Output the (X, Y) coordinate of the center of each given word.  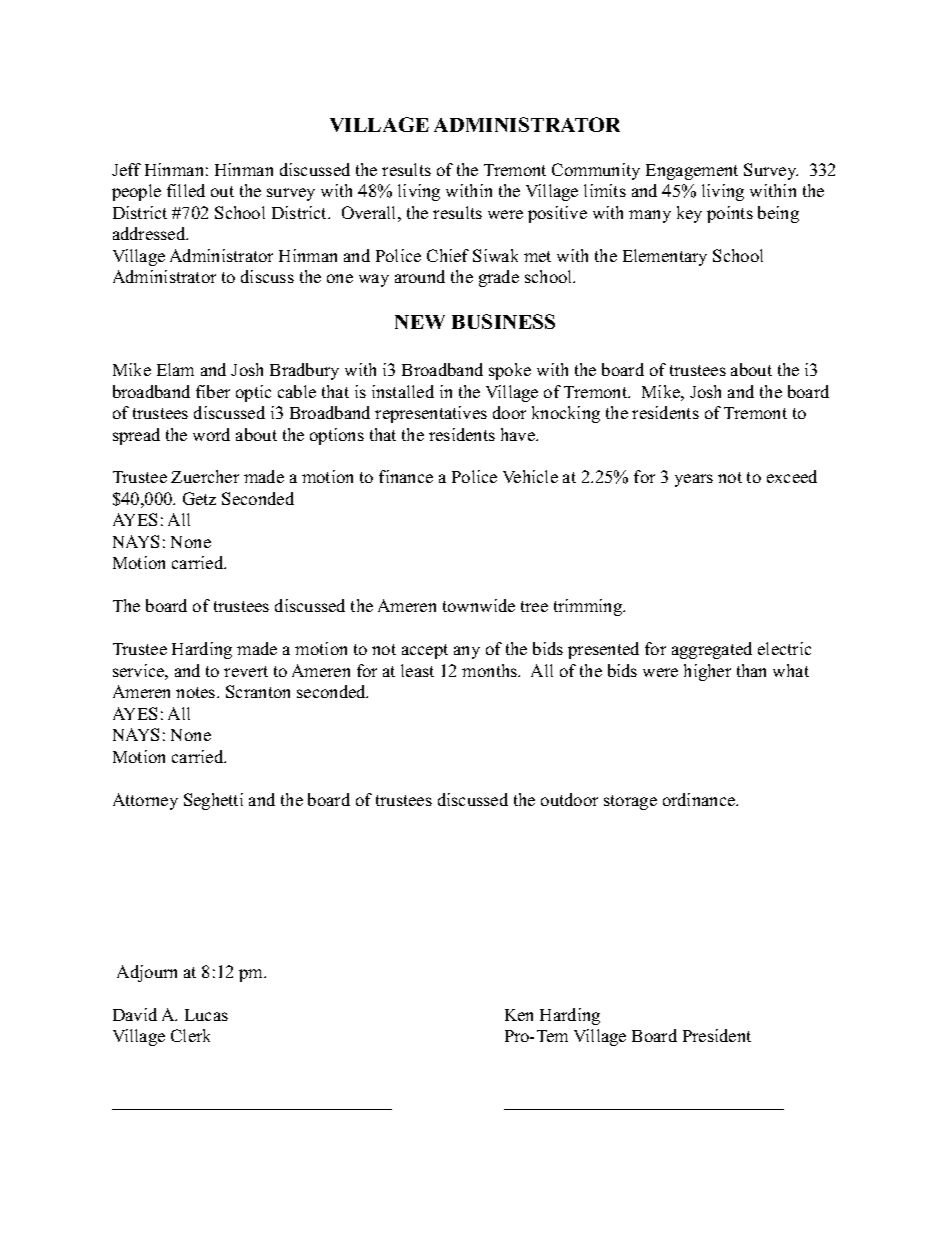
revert (246, 671)
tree (534, 606)
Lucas (206, 1015)
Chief (448, 255)
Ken (519, 1015)
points (730, 214)
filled (186, 190)
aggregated (712, 650)
